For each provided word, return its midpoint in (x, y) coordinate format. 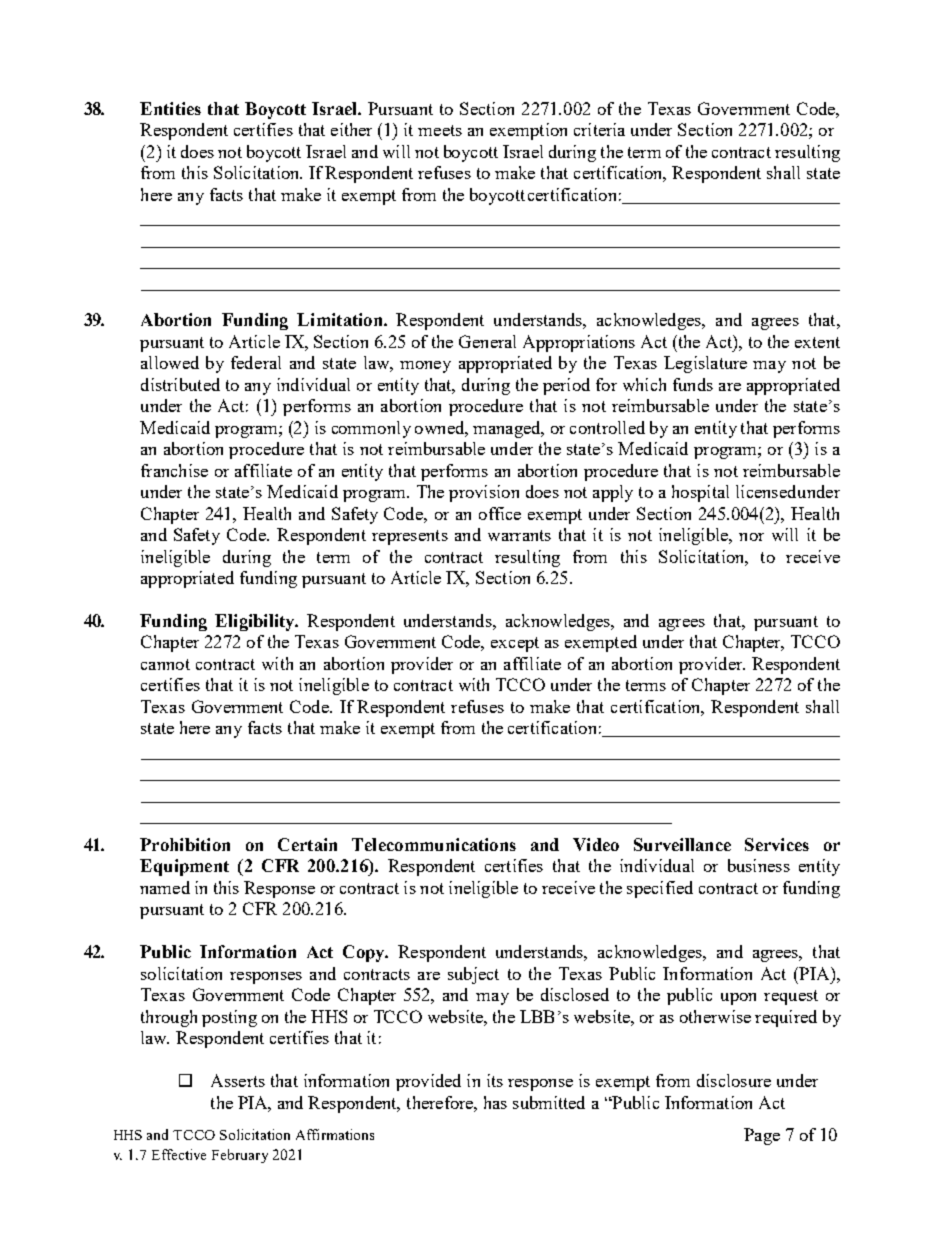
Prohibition (185, 844)
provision (484, 493)
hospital (700, 493)
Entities (170, 108)
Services (777, 844)
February (240, 1156)
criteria (599, 129)
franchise (174, 470)
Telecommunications (434, 844)
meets (440, 130)
